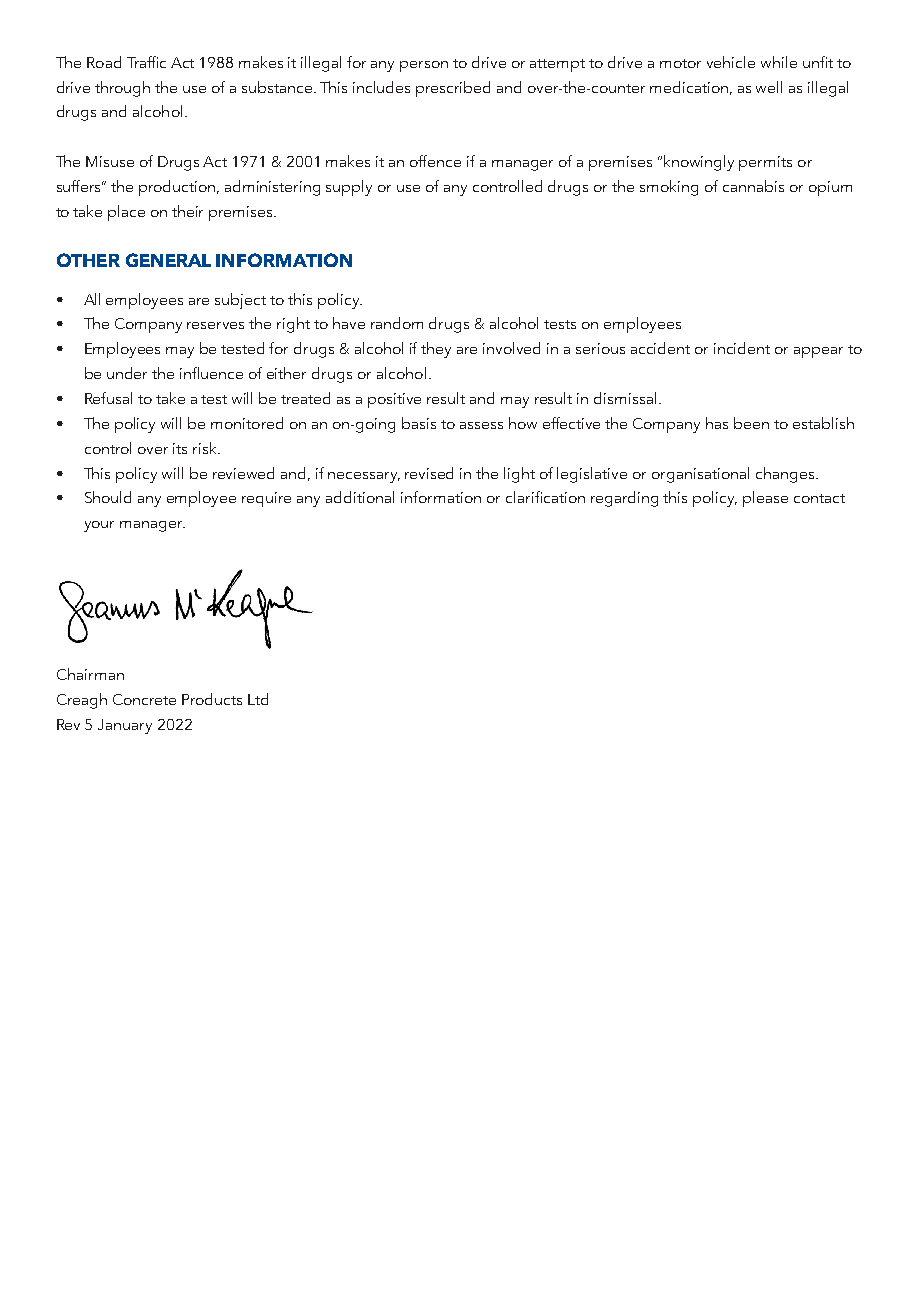 Image resolution: width=924 pixels, height=1308 pixels. I want to click on Refusal, so click(108, 398).
